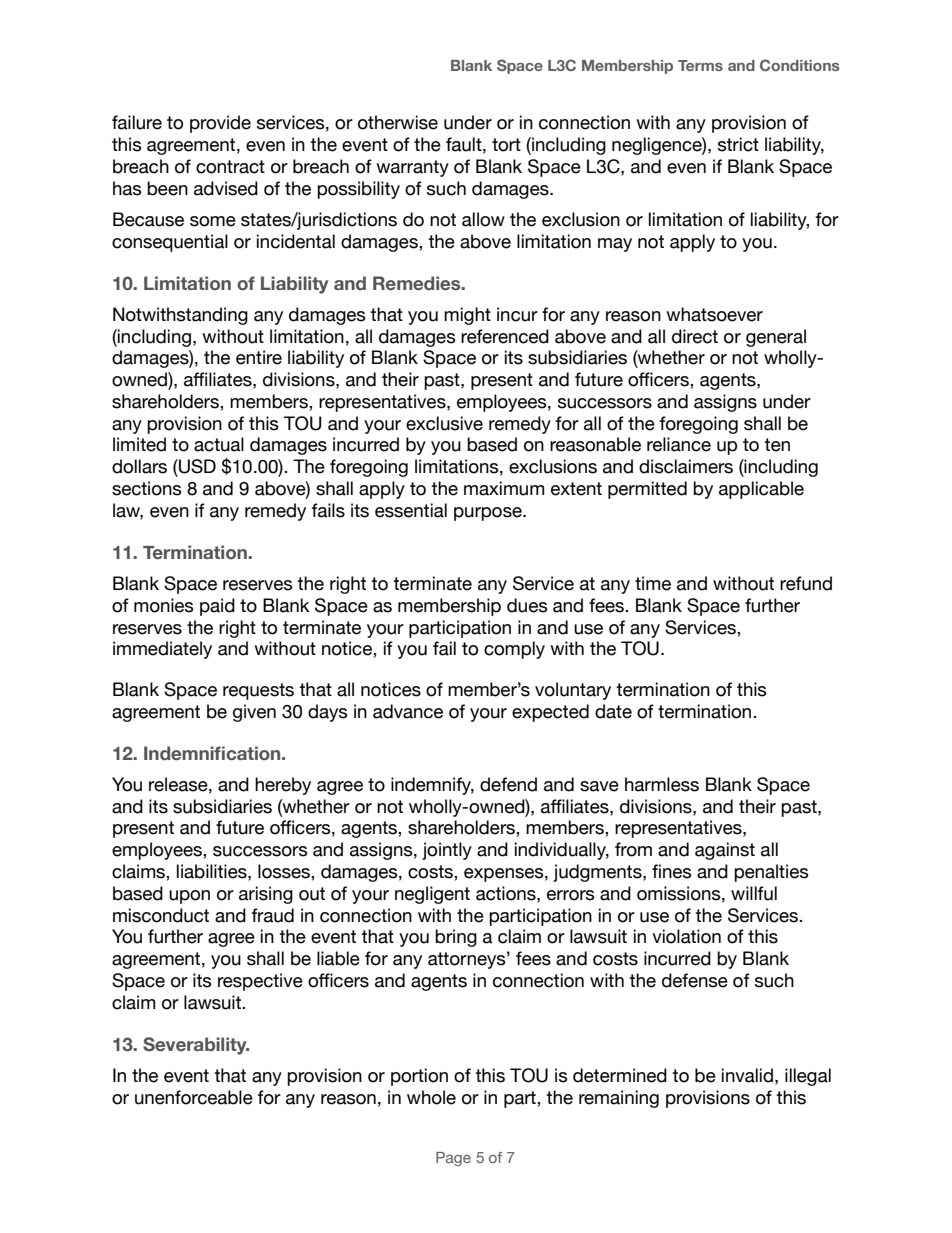 This screenshot has width=952, height=1233. What do you see at coordinates (527, 605) in the screenshot?
I see `dues` at bounding box center [527, 605].
